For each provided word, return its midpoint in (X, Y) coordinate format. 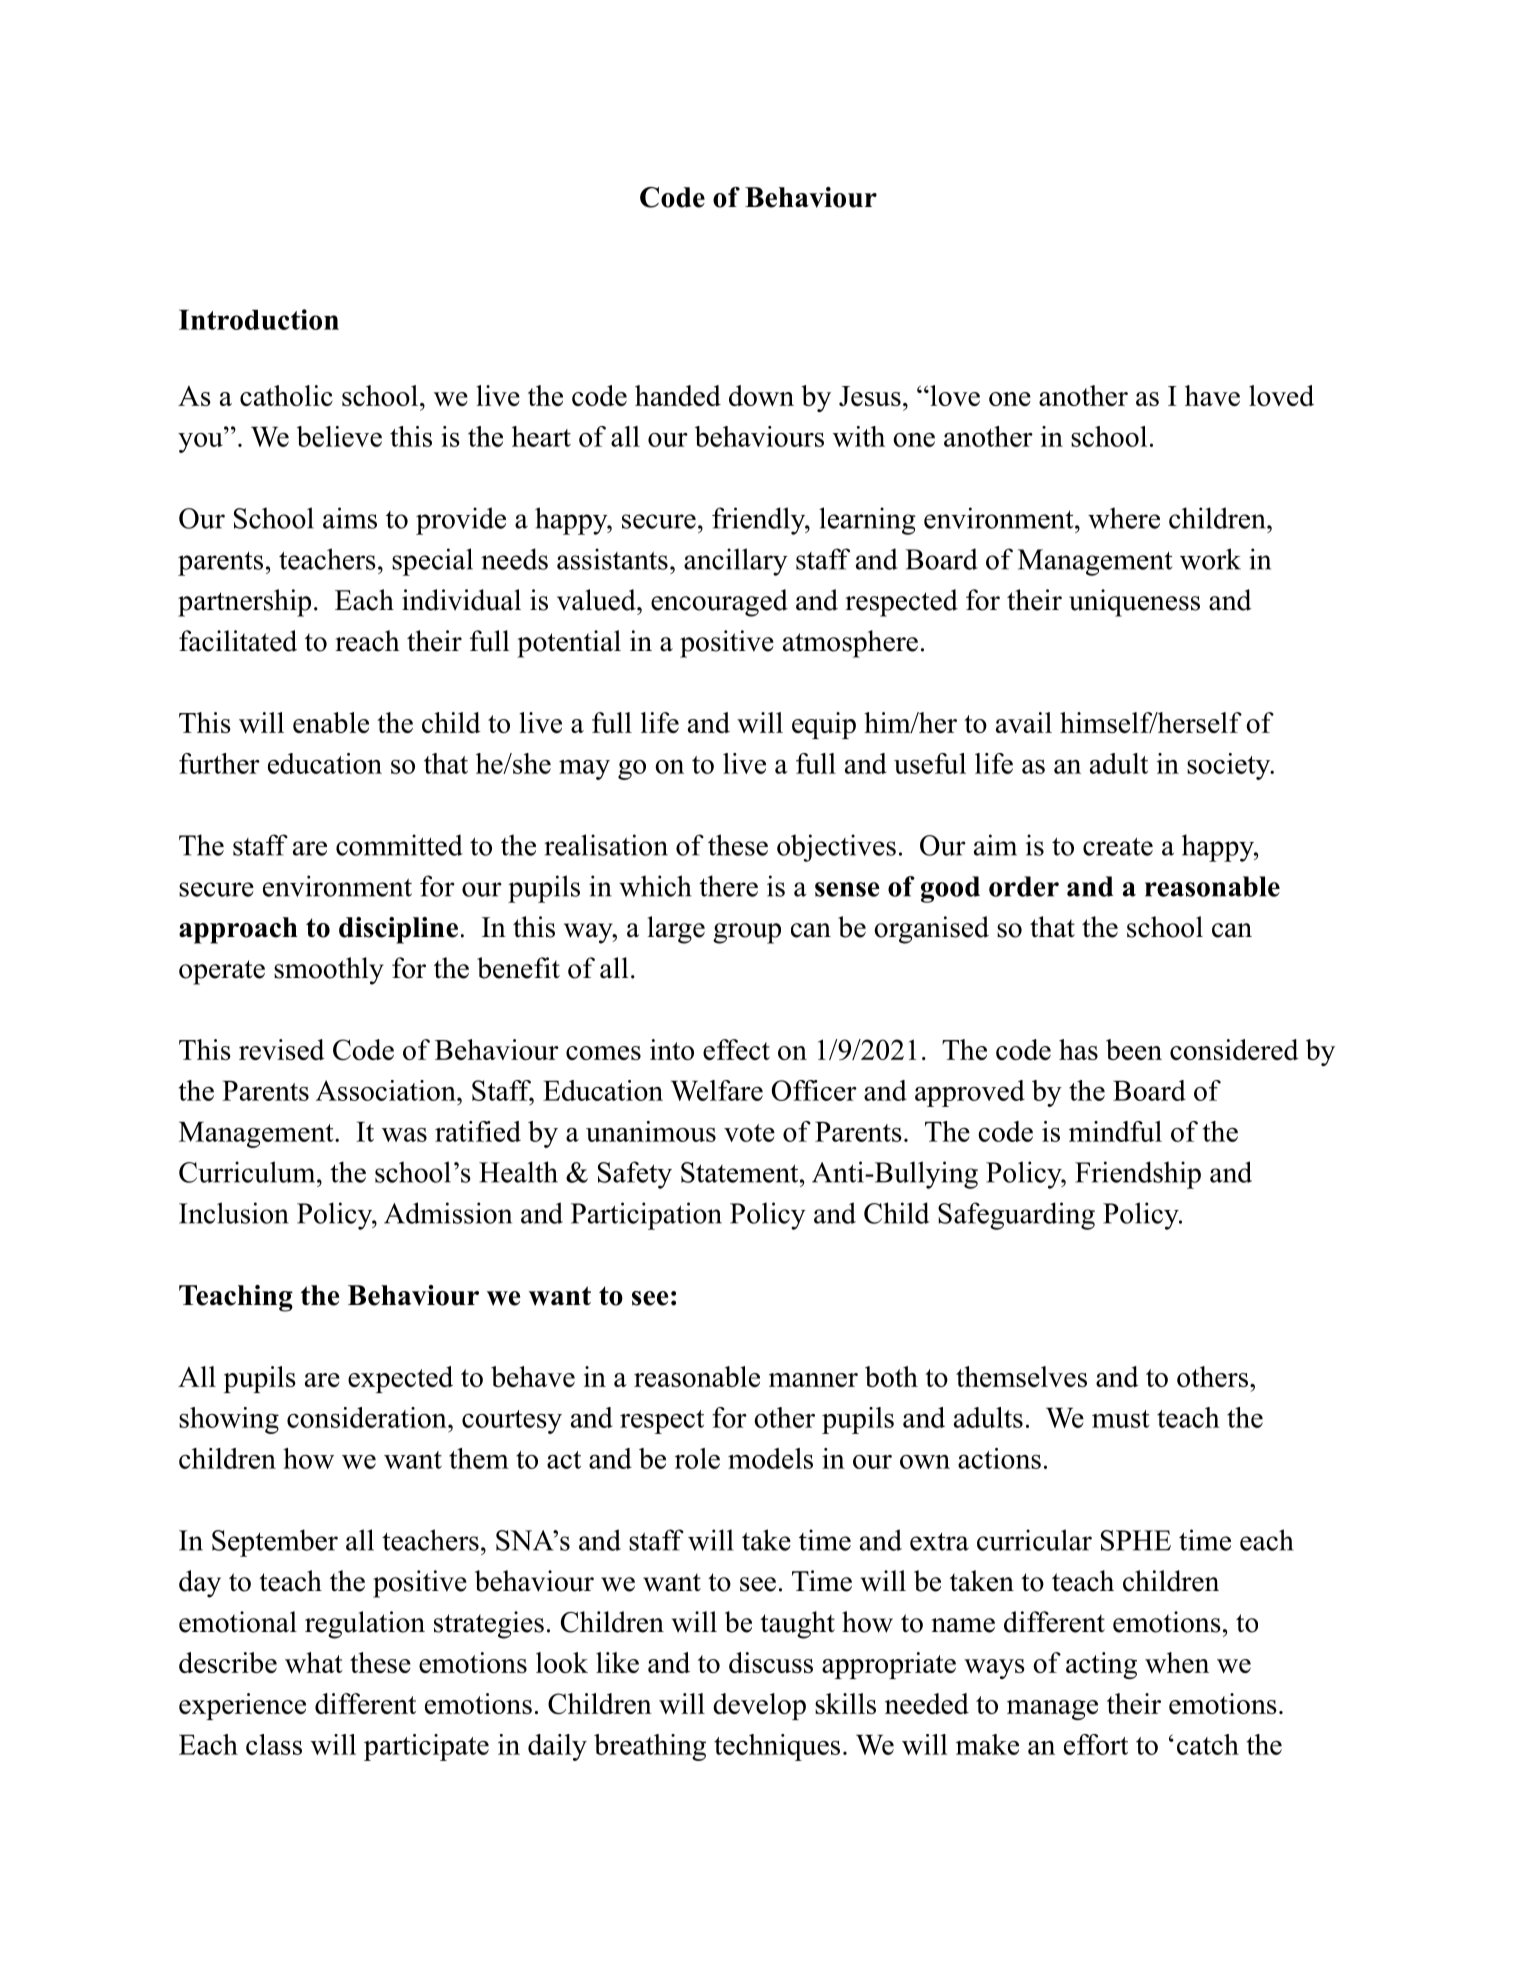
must (1121, 1419)
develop (759, 1706)
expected (400, 1379)
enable (331, 722)
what (314, 1662)
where (1124, 518)
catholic (286, 395)
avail (1024, 722)
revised (282, 1049)
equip (824, 725)
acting (1101, 1665)
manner (813, 1380)
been (1134, 1049)
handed (678, 395)
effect (736, 1049)
